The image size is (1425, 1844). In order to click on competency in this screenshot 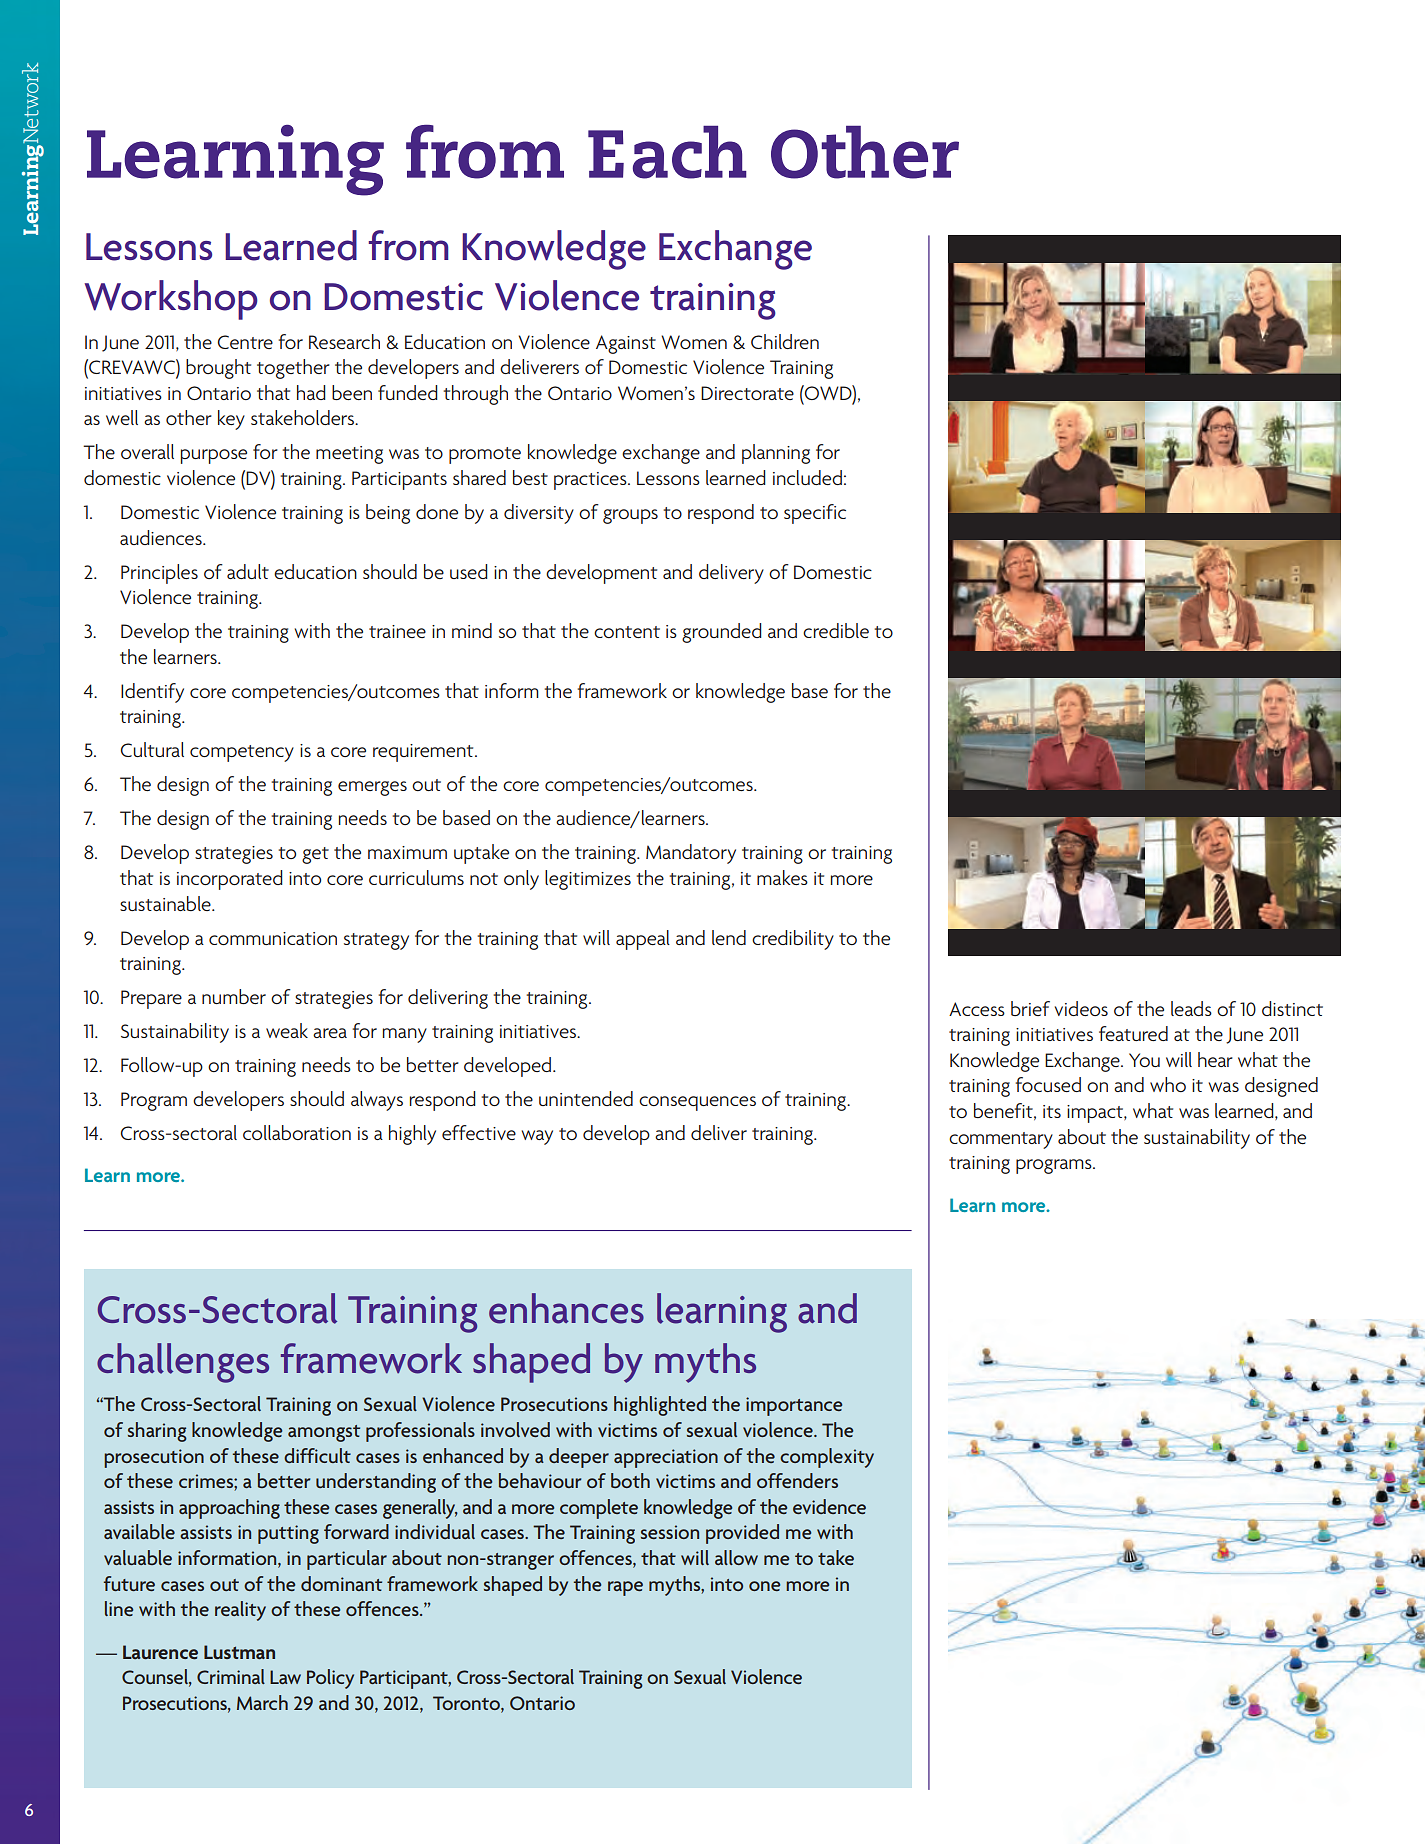, I will do `click(242, 753)`.
